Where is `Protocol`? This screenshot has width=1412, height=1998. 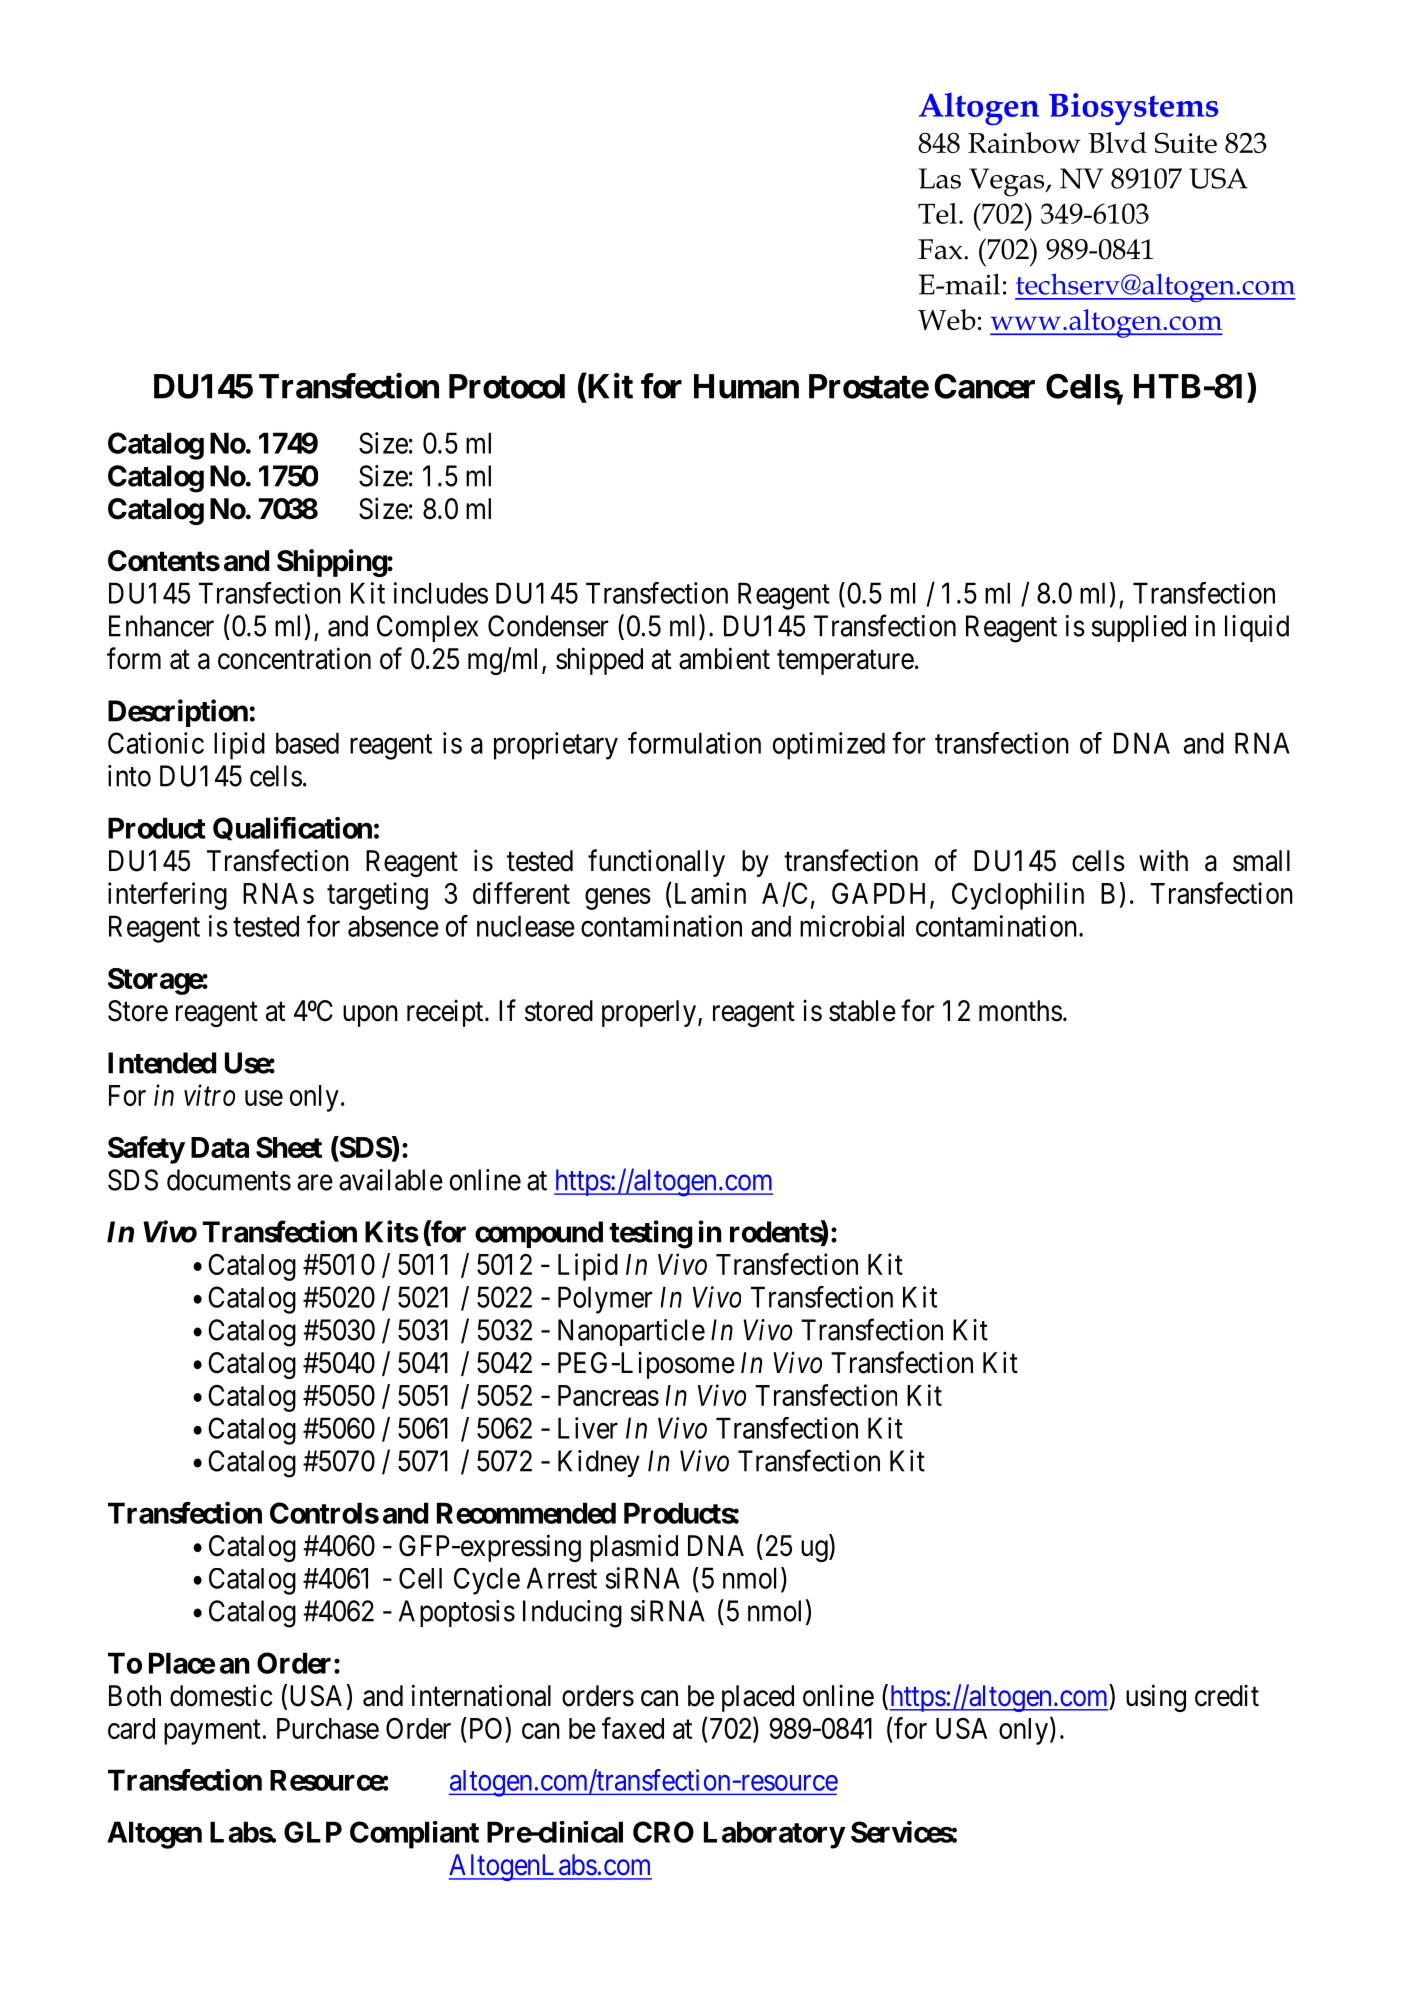
Protocol is located at coordinates (507, 386).
